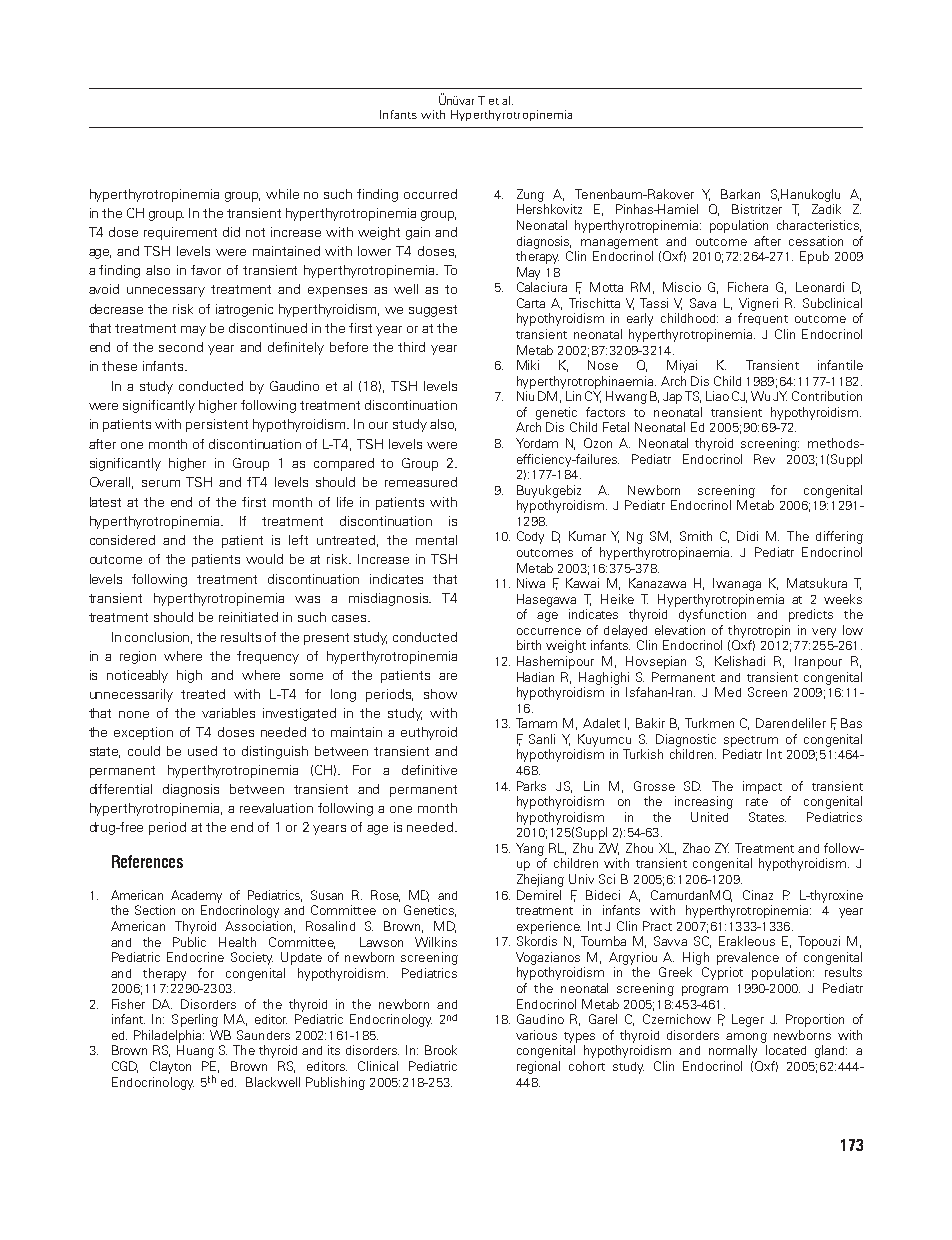 The height and width of the image is (1240, 952). What do you see at coordinates (747, 536) in the image?
I see `Didi` at bounding box center [747, 536].
